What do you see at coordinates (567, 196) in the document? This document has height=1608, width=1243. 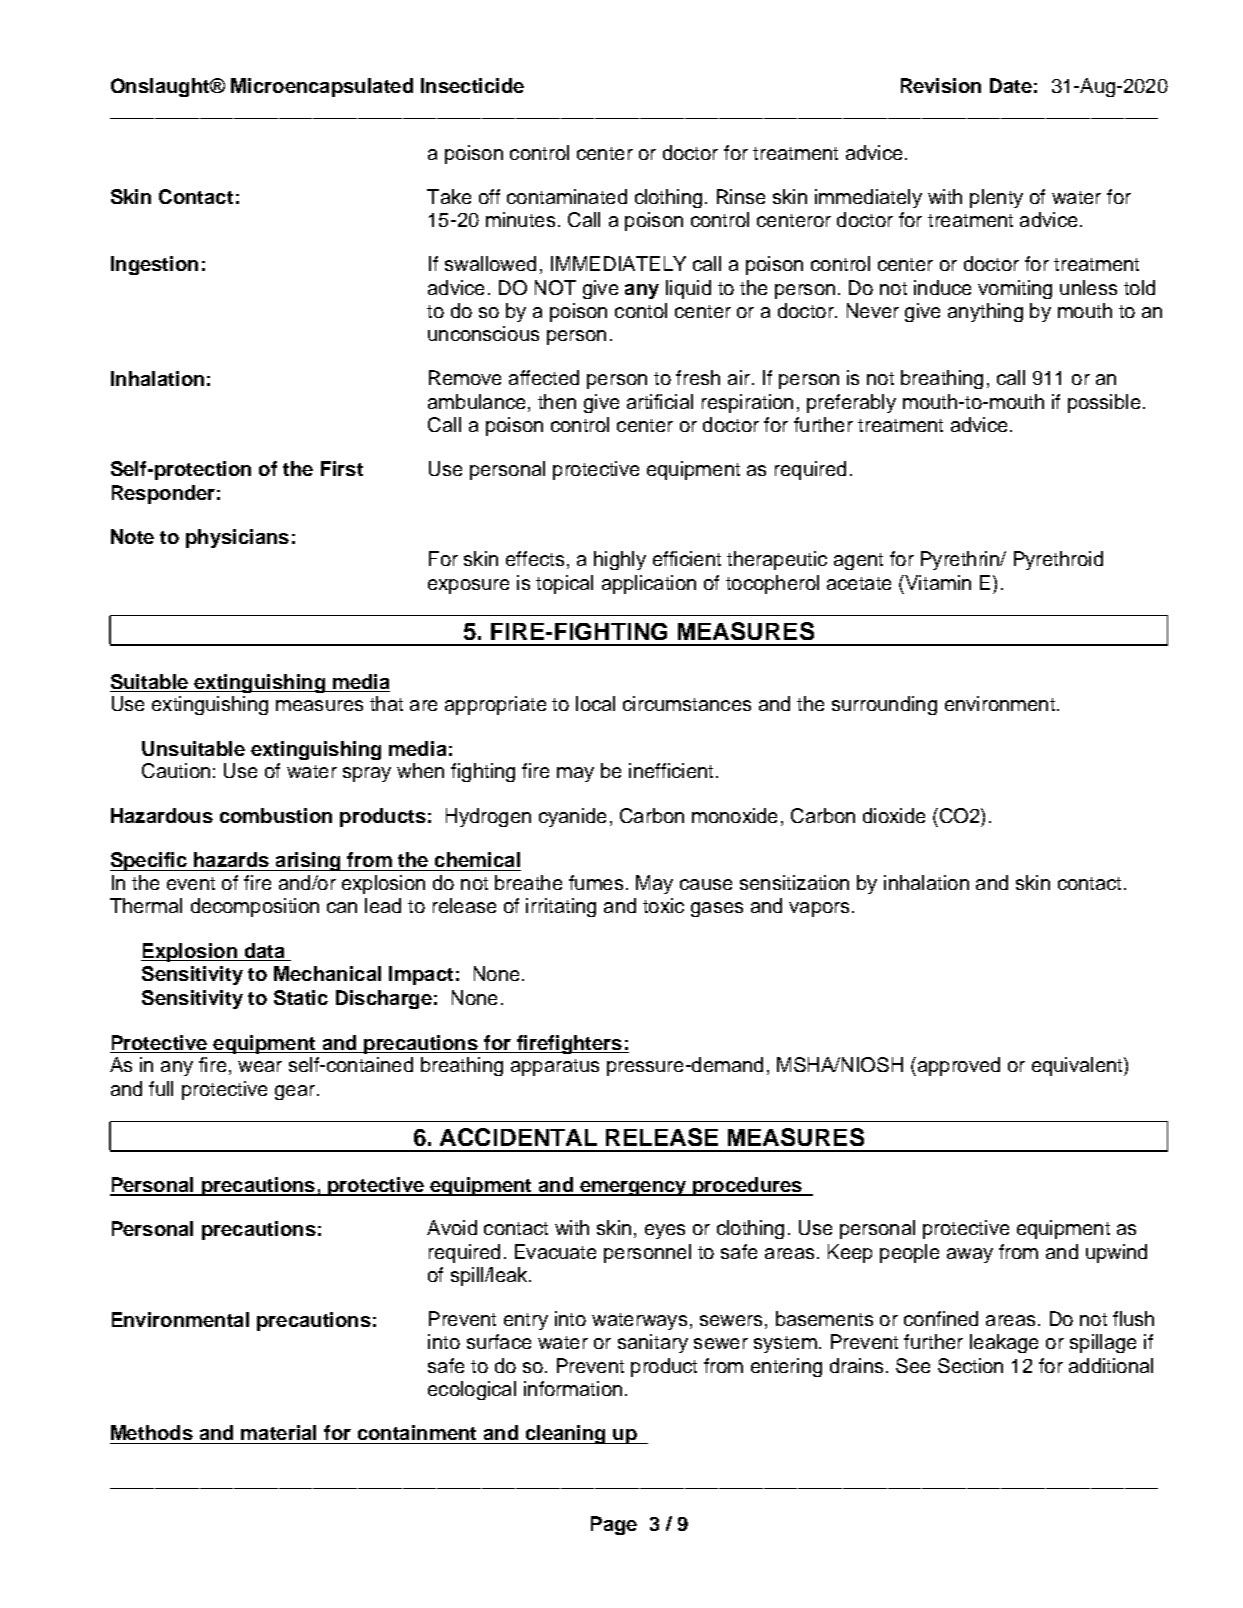 I see `contaminated` at bounding box center [567, 196].
